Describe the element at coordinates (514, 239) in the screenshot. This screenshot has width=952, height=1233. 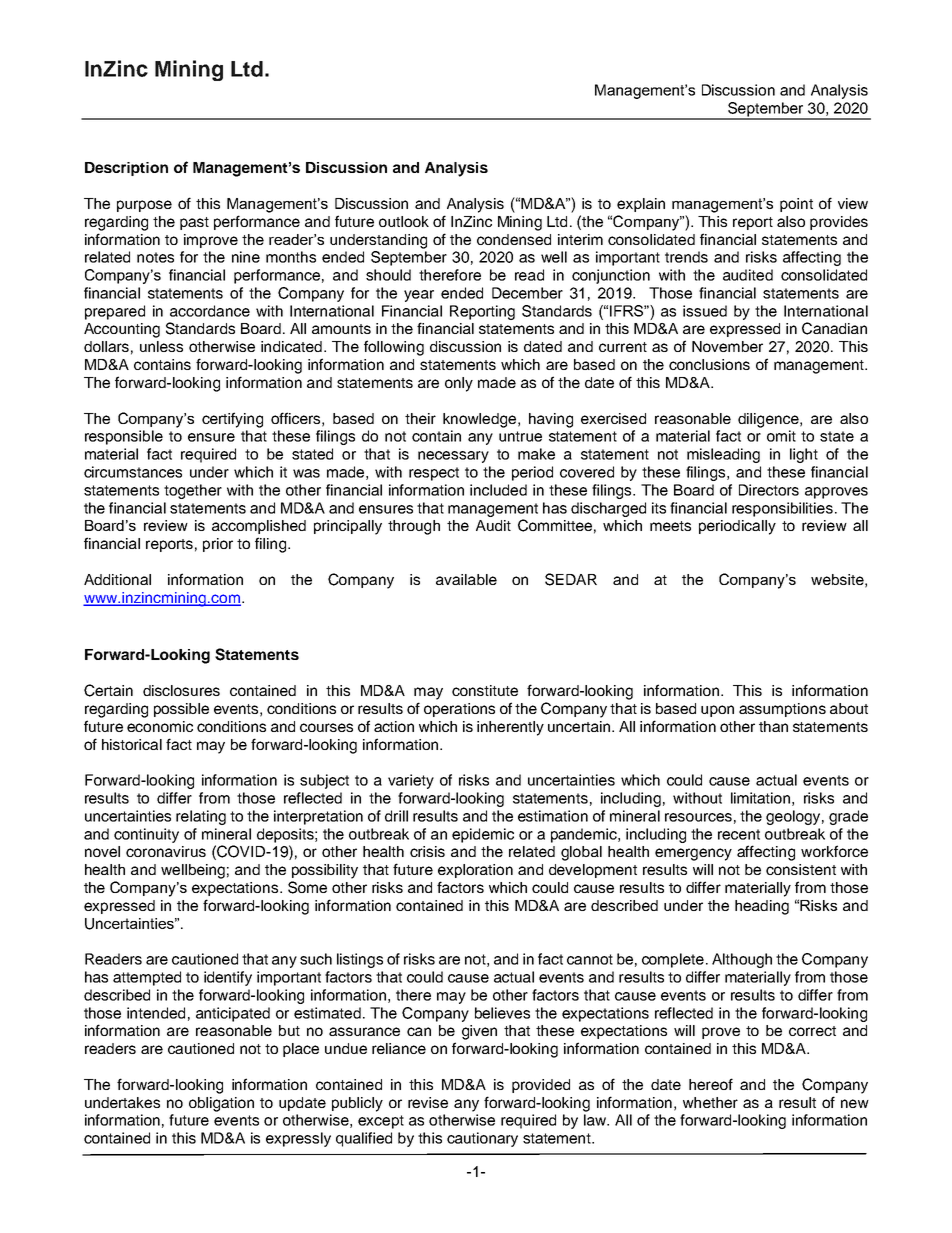
I see `condensed` at that location.
